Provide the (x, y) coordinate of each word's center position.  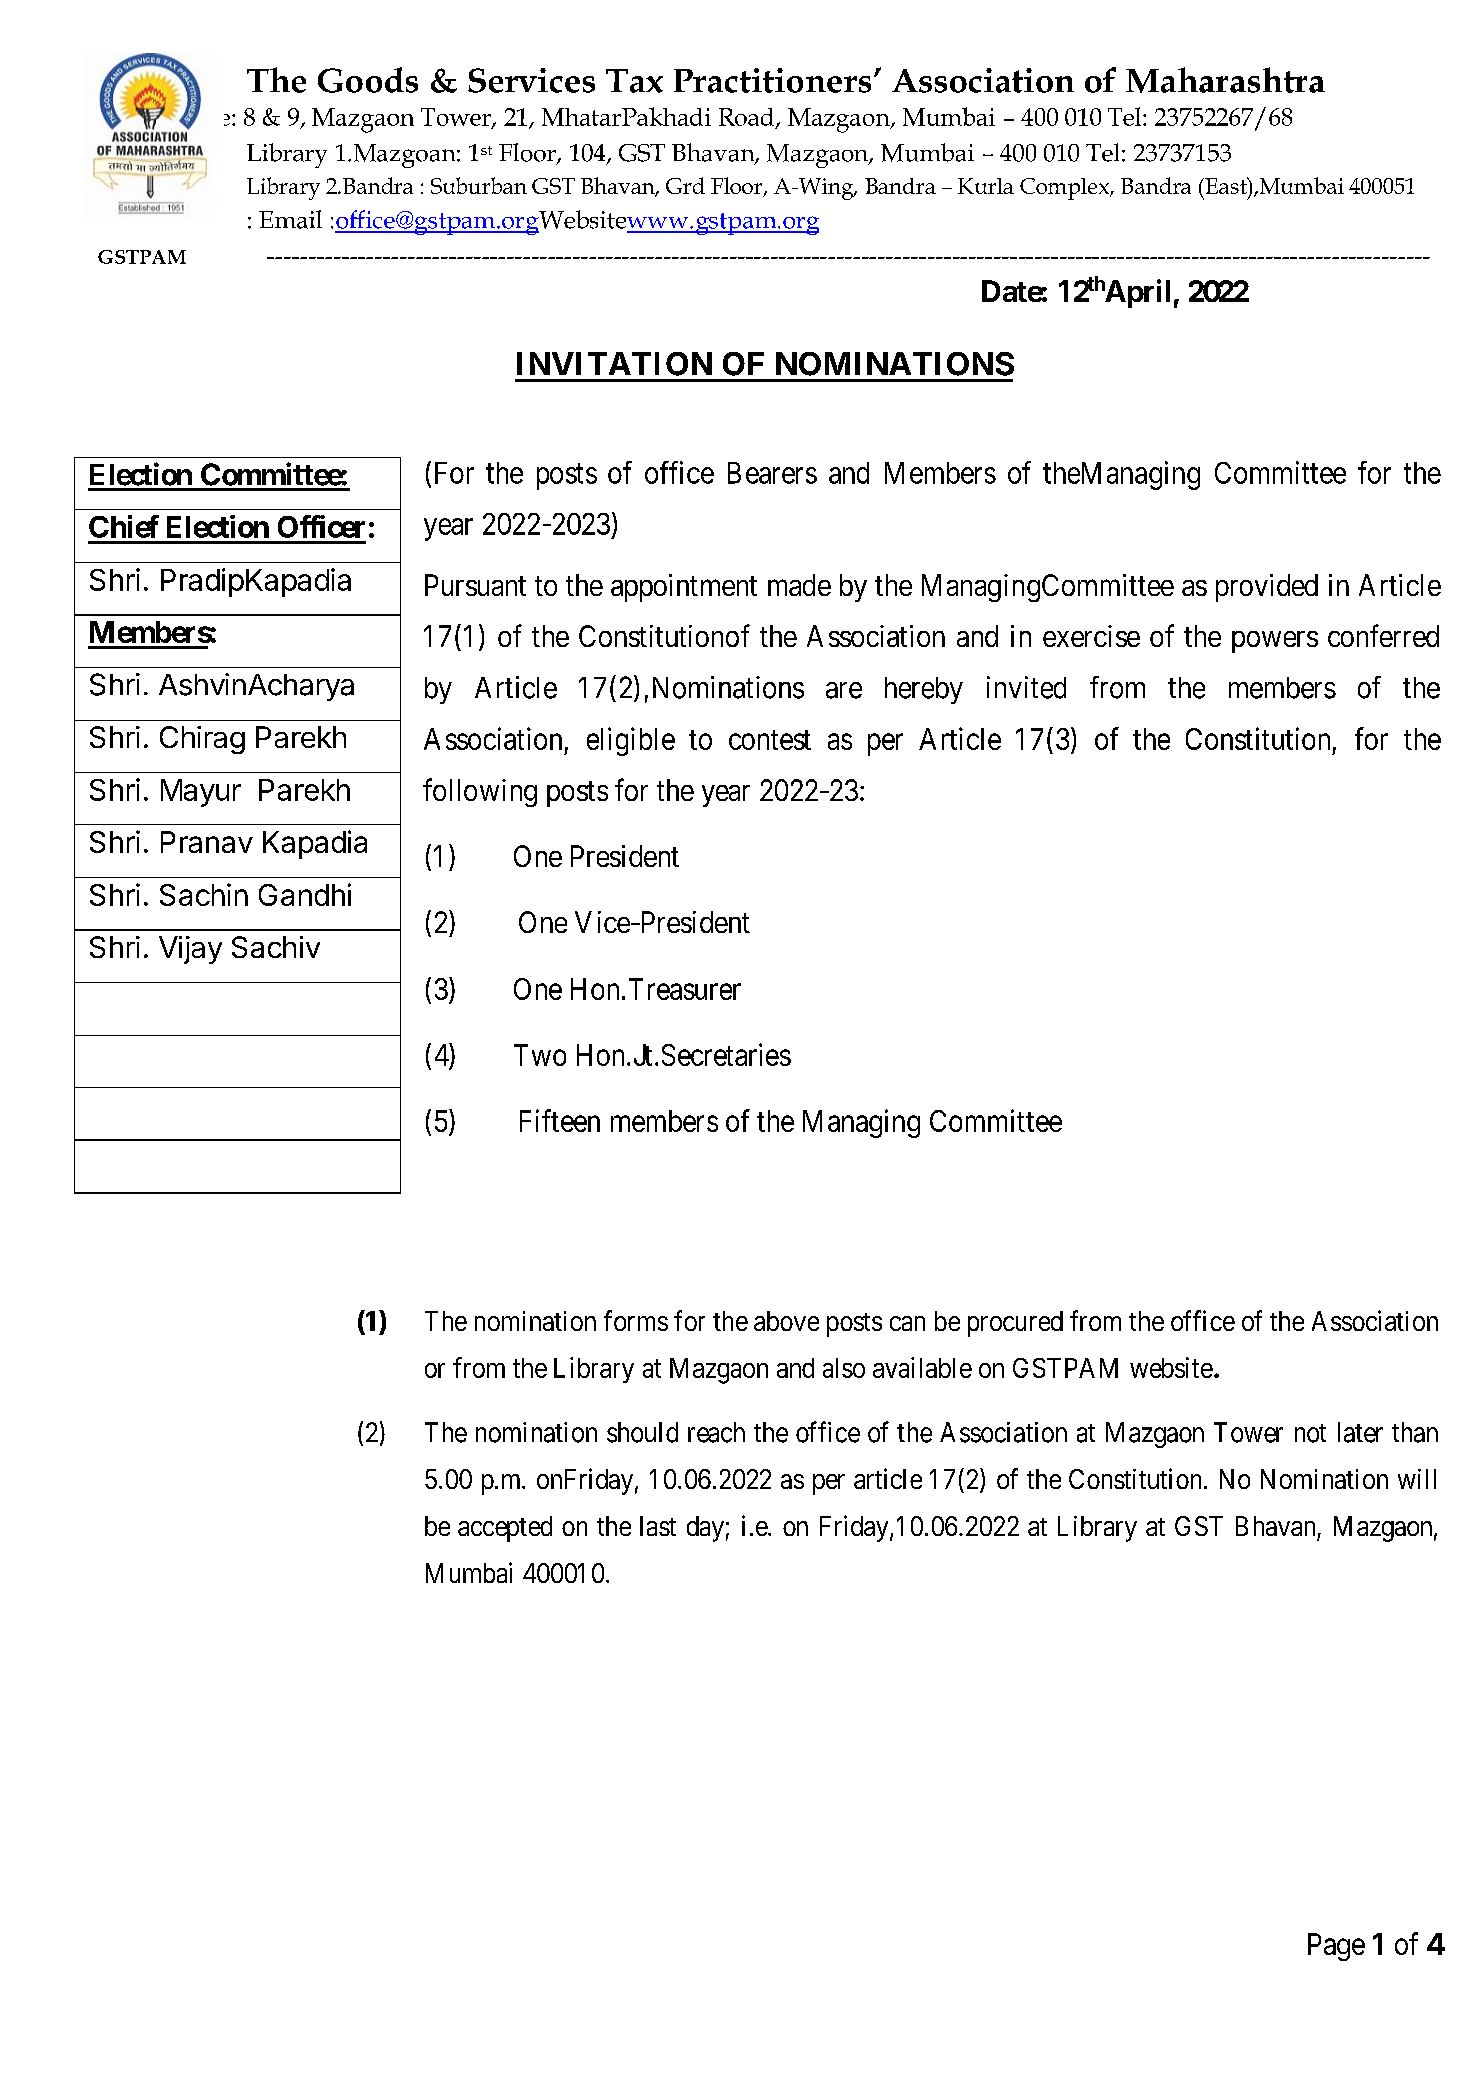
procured (1015, 1324)
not (1310, 1433)
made (799, 585)
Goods (368, 80)
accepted (505, 1529)
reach (716, 1432)
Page (1336, 1947)
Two (540, 1055)
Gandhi (305, 894)
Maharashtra (1225, 80)
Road (746, 117)
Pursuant (475, 585)
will (1417, 1479)
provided (1267, 588)
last (658, 1526)
